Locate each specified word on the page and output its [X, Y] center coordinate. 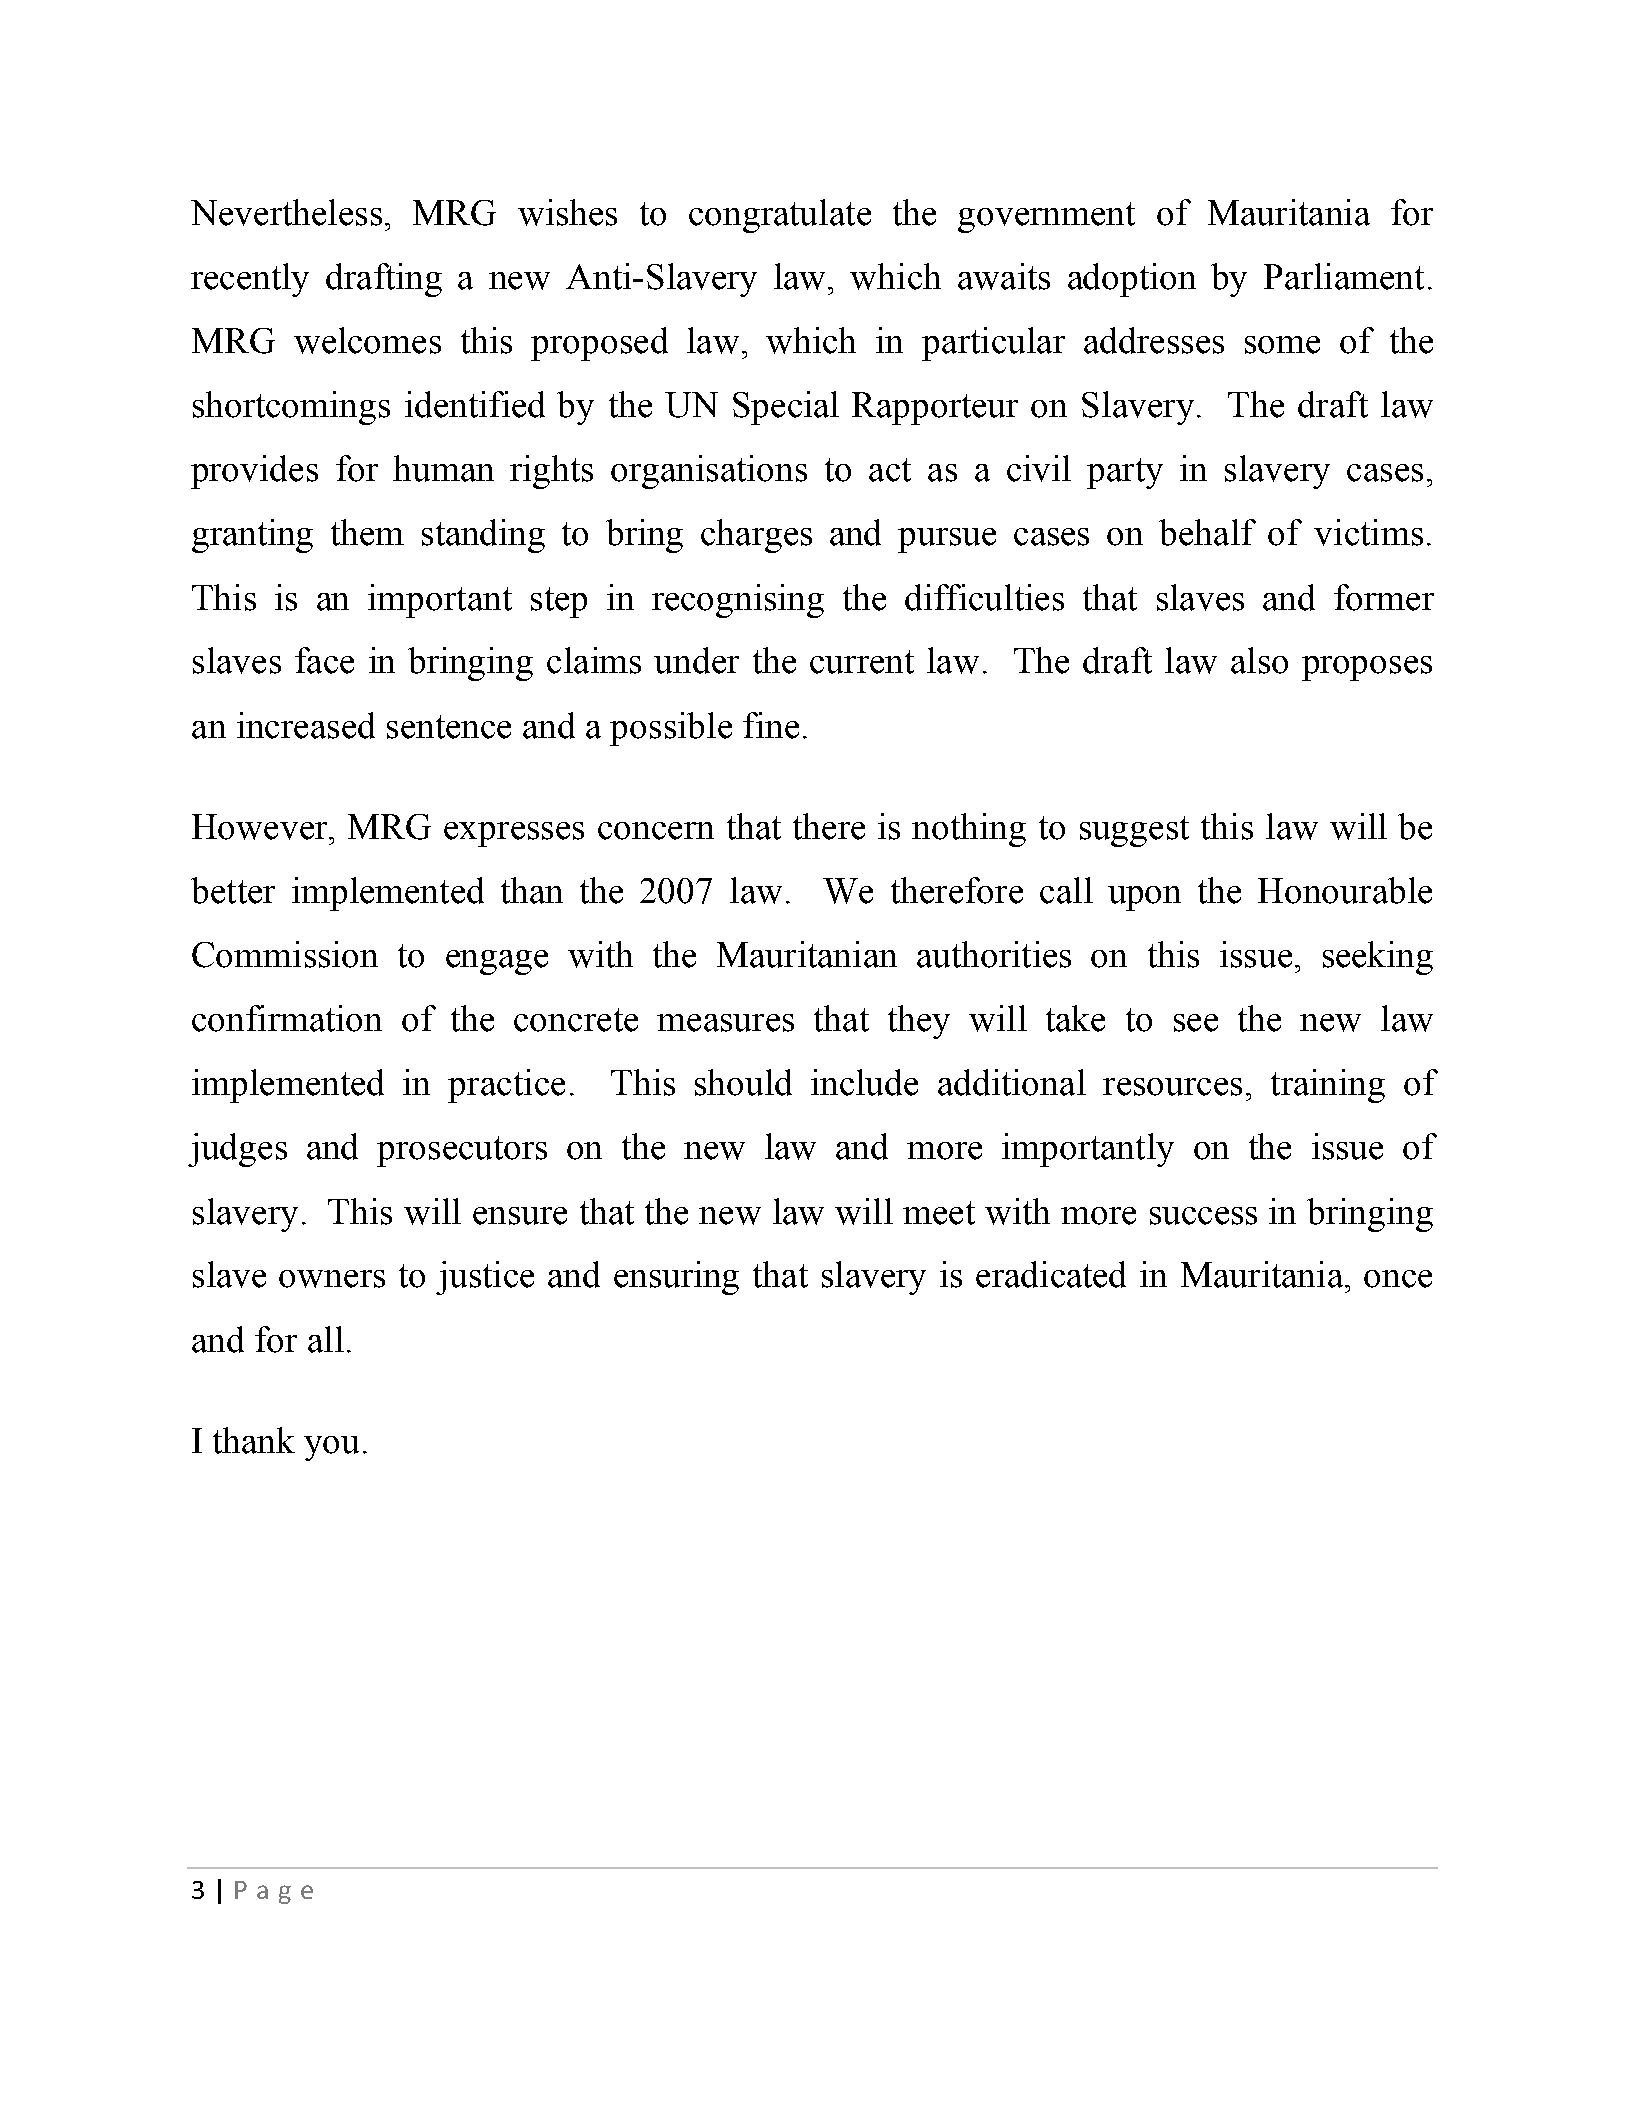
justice [485, 1278]
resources [1172, 1087]
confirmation [287, 1018]
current [862, 662]
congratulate [780, 216]
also [1259, 660]
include [864, 1082]
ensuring [676, 1278]
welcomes [367, 340]
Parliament [1344, 276]
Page [274, 1892]
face [324, 660]
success [1203, 1216]
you [331, 1448]
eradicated [1051, 1274]
